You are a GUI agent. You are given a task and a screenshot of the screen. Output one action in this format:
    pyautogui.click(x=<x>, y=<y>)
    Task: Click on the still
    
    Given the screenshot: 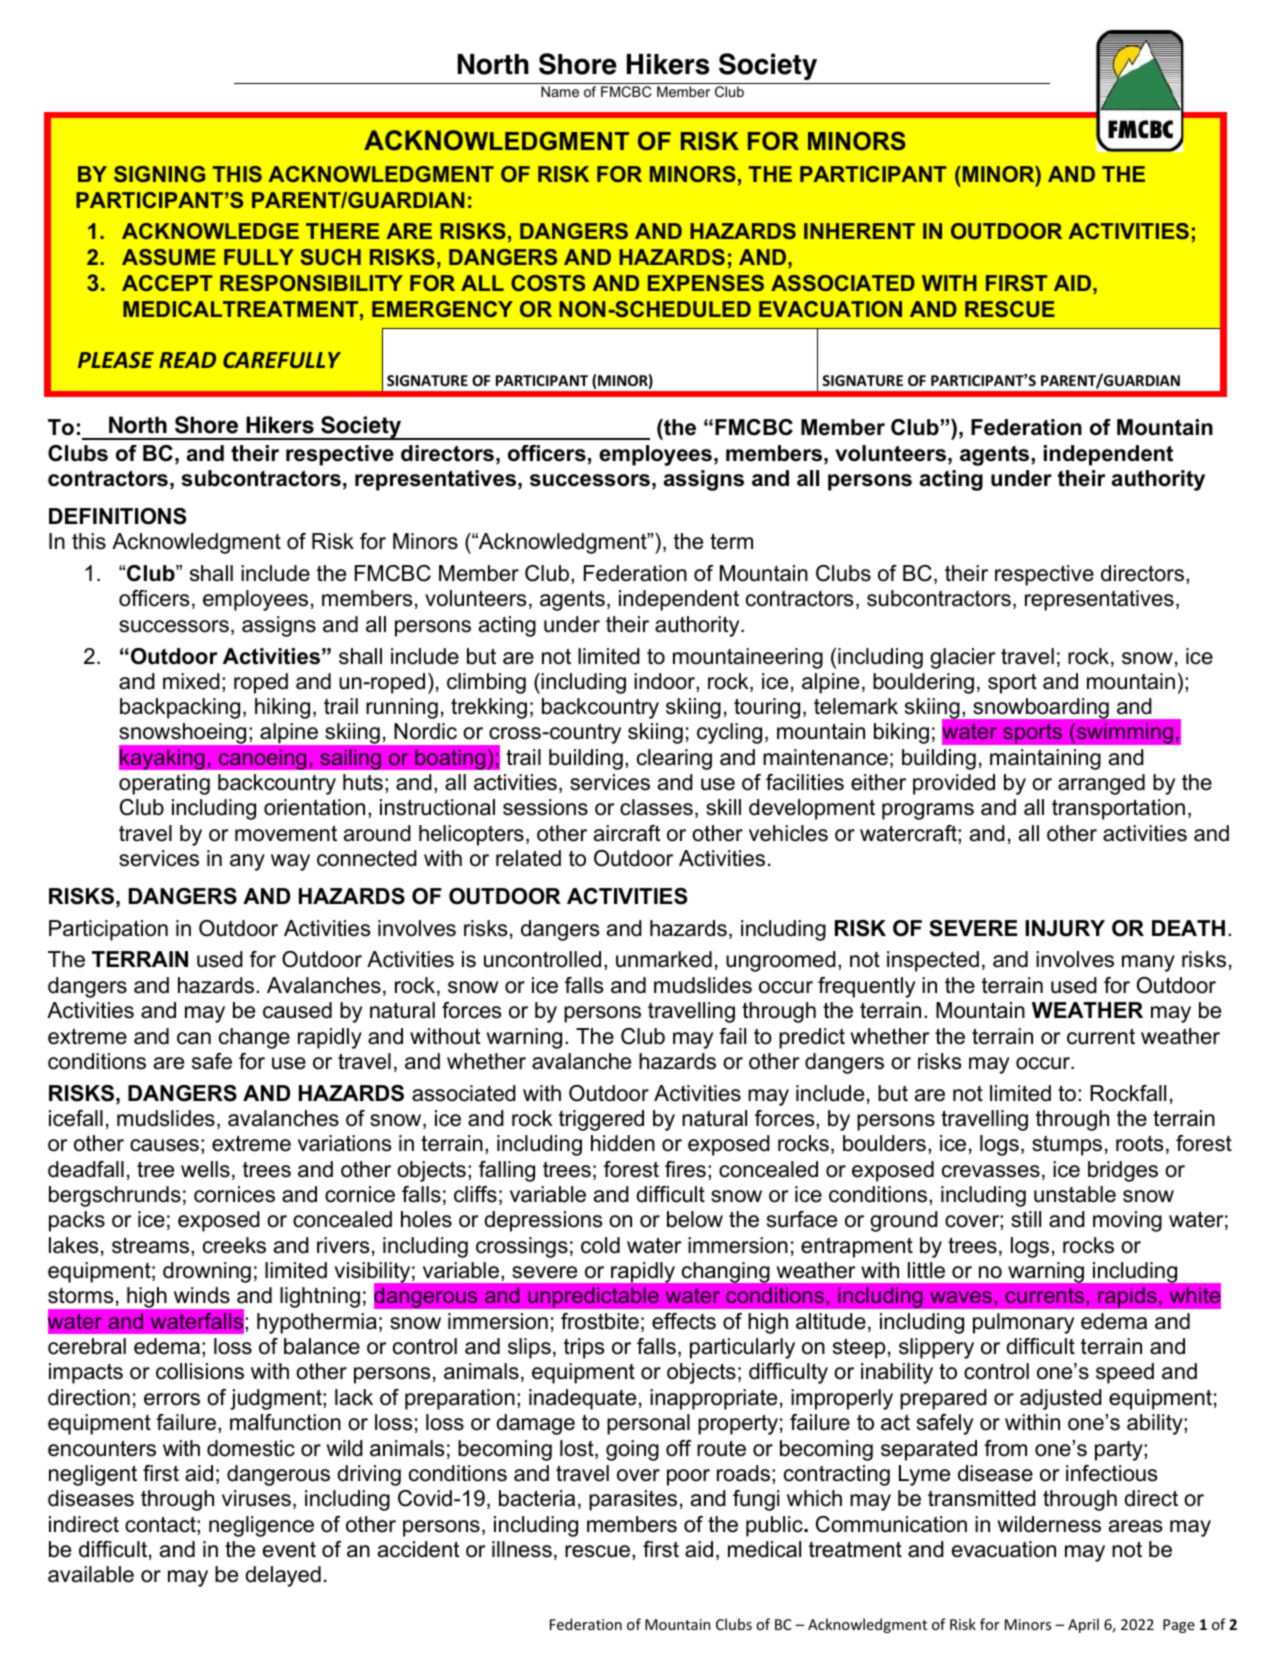 What is the action you would take?
    pyautogui.click(x=1026, y=1219)
